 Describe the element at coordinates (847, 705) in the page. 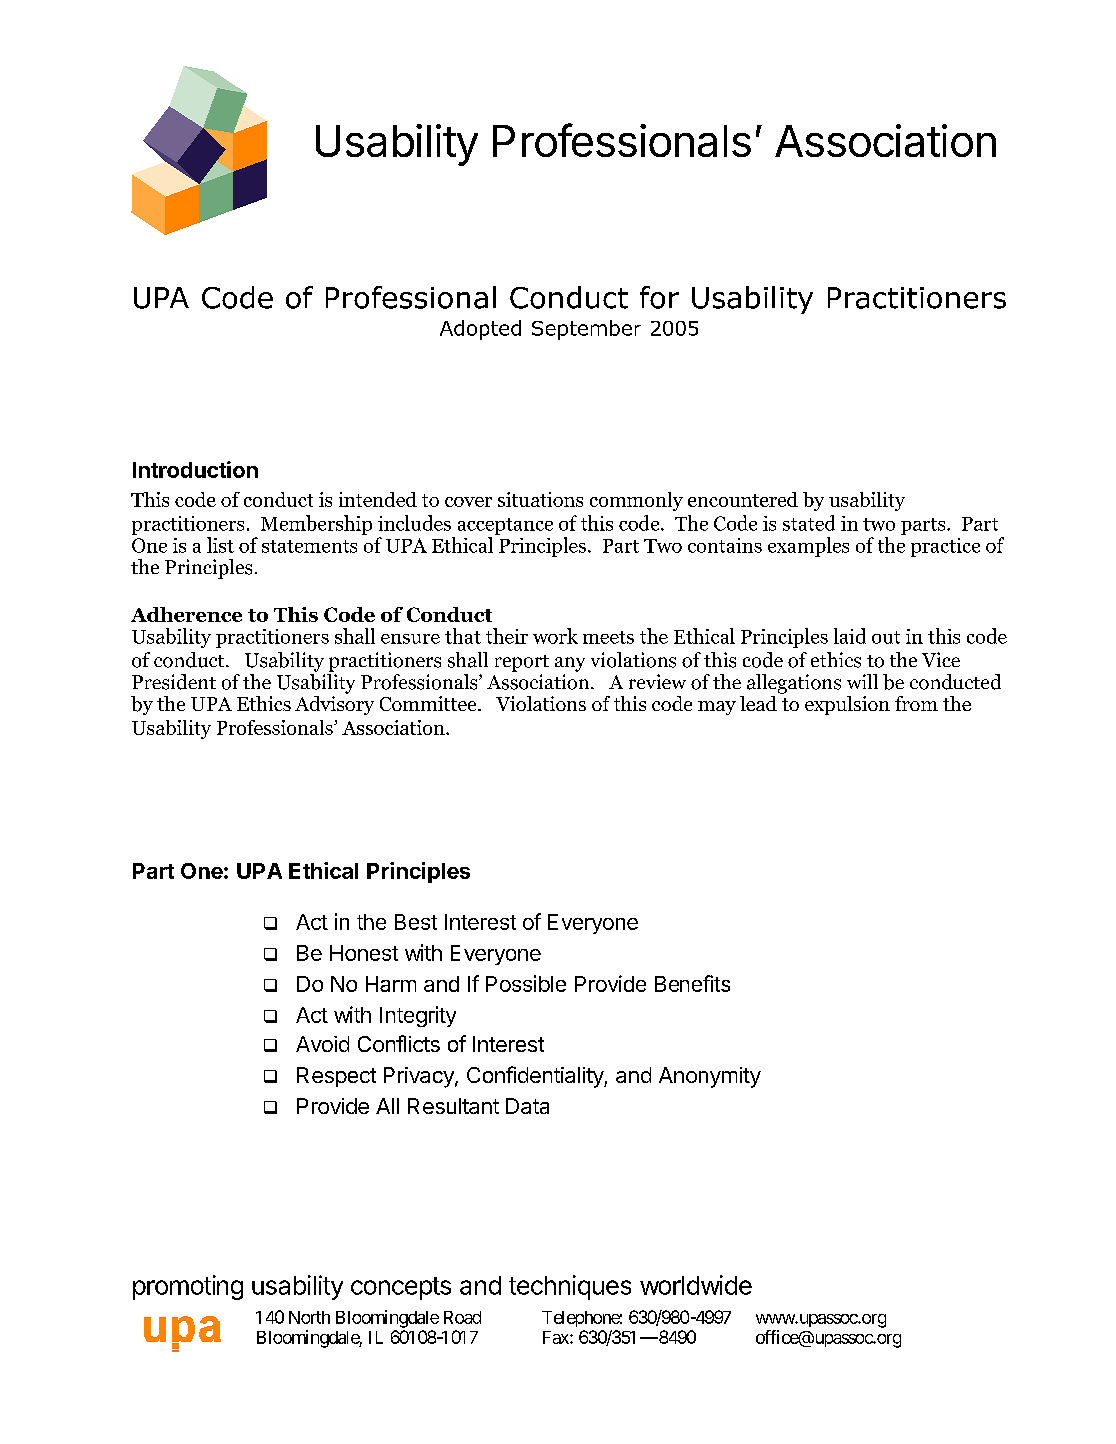

I see `expulsion` at that location.
